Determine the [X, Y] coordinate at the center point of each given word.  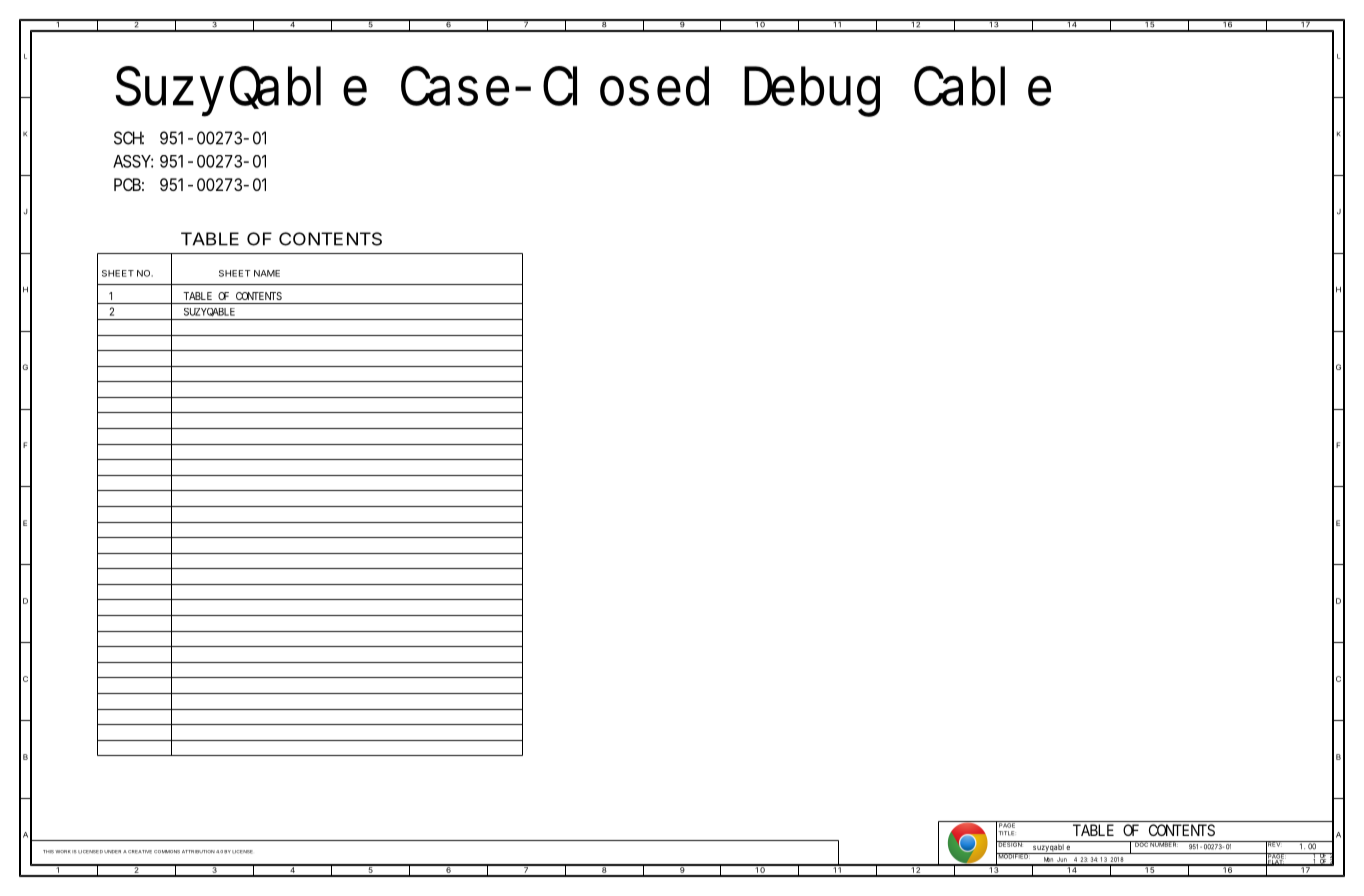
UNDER [112, 852]
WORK [63, 851]
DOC [1141, 844]
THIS [48, 852]
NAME [267, 273]
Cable [982, 87]
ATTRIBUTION [198, 852]
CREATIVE [140, 852]
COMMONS [167, 852]
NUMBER [1164, 844]
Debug [812, 92]
